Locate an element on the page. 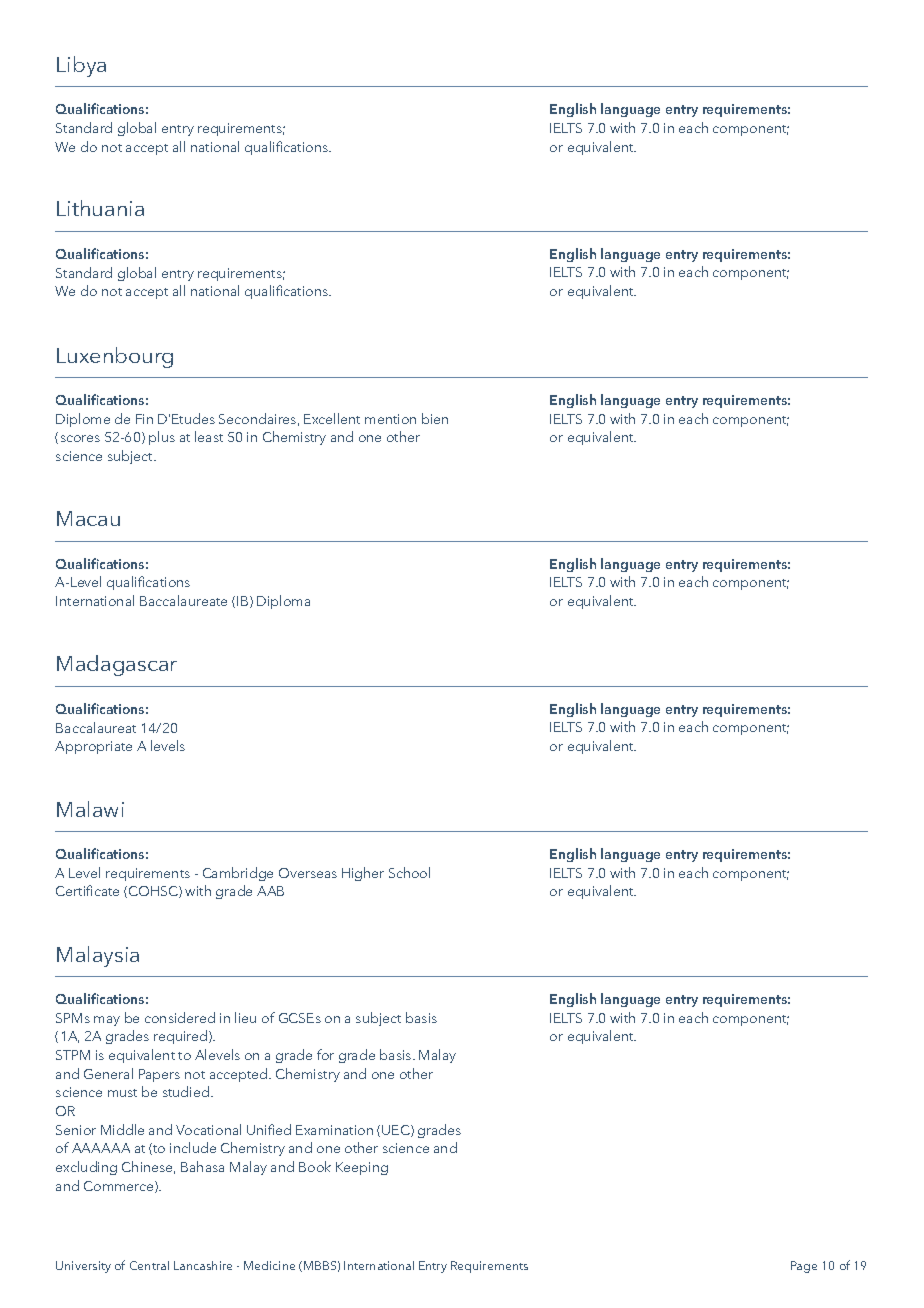  Central is located at coordinates (149, 1265).
